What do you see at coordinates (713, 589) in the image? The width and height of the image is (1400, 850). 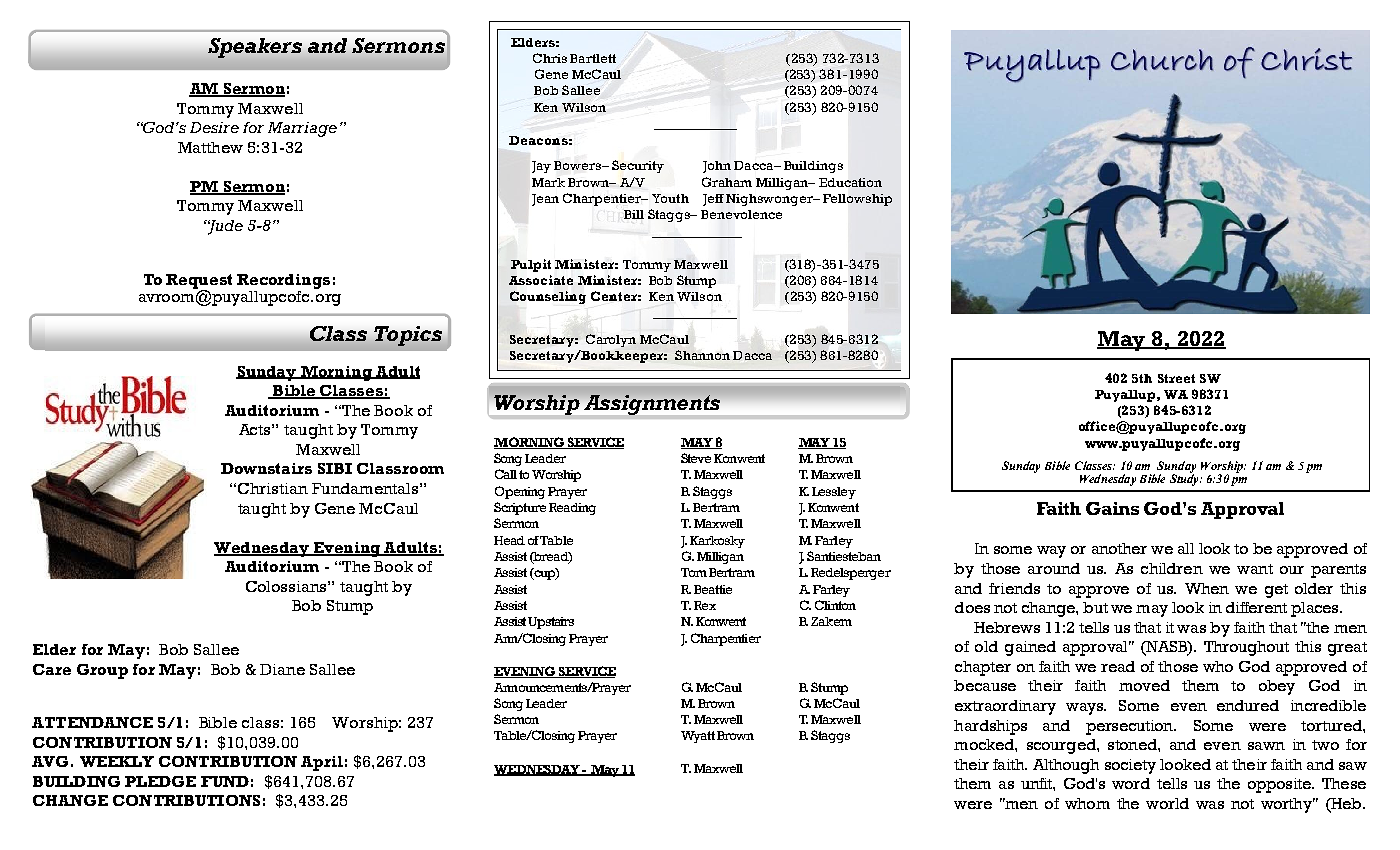 I see `Beattie` at bounding box center [713, 589].
